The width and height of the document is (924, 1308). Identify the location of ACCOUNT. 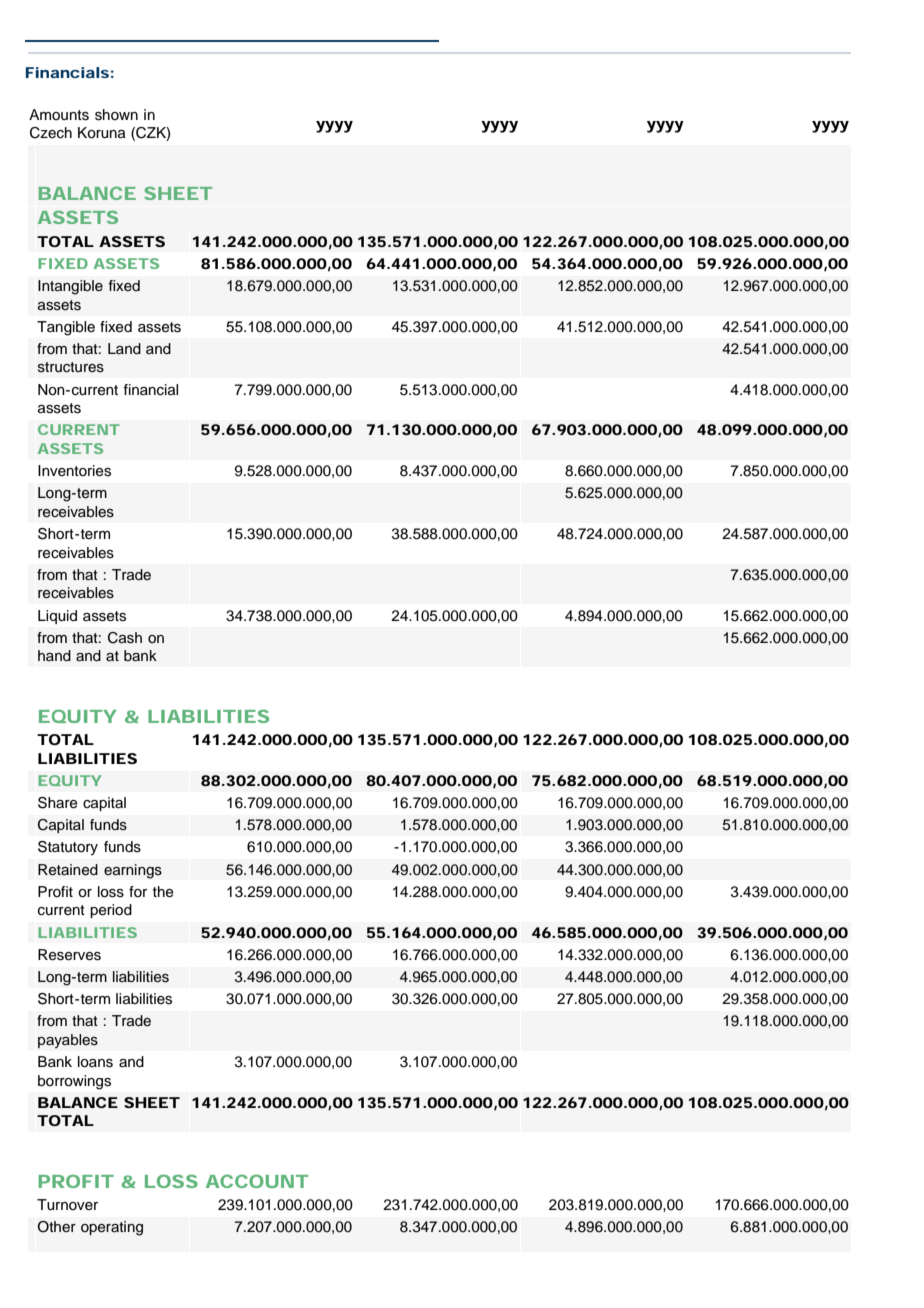
(257, 1181).
